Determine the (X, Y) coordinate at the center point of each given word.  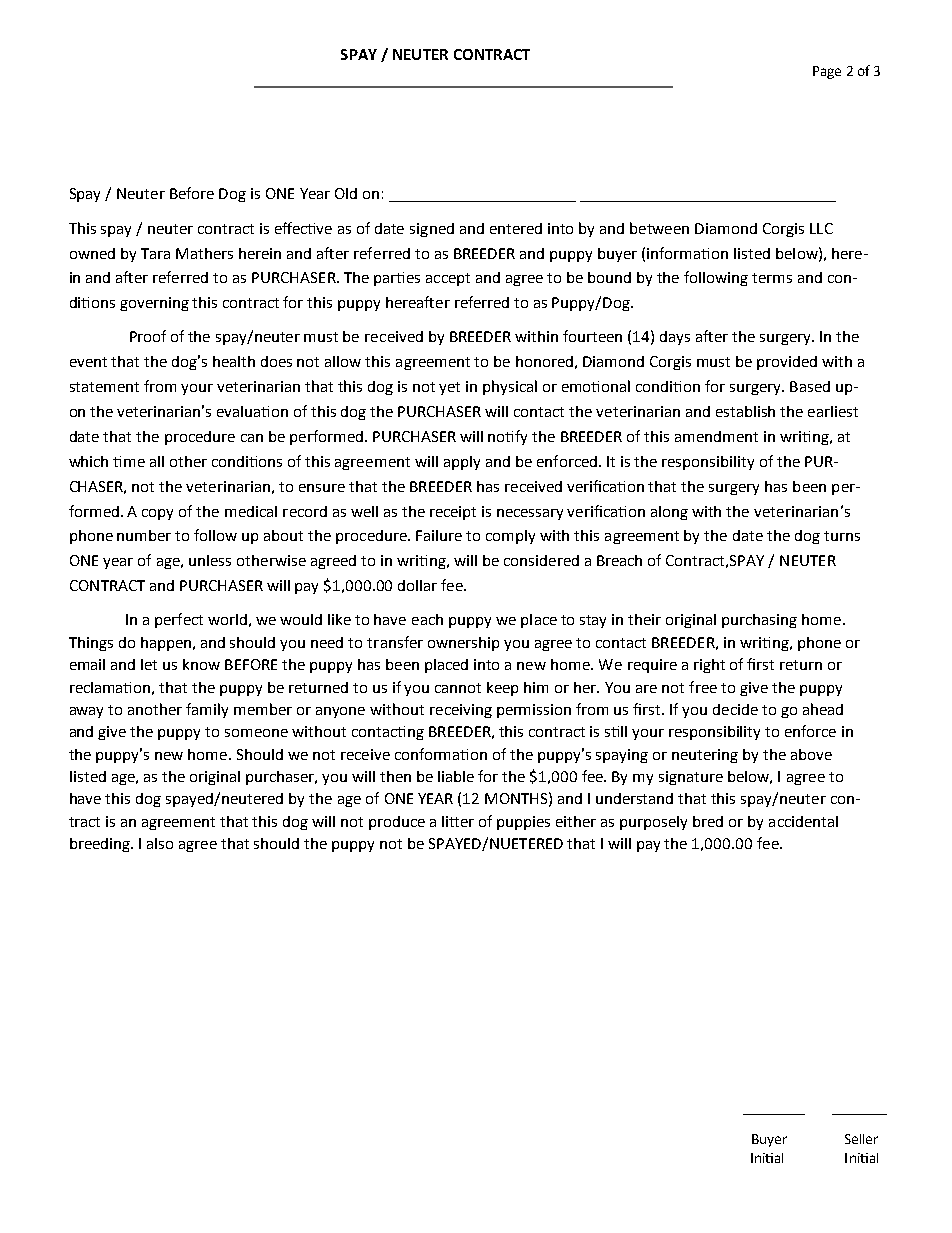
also (160, 843)
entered (516, 228)
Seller (861, 1139)
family (207, 710)
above (811, 754)
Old (346, 193)
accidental (803, 821)
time (129, 461)
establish (745, 411)
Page (827, 72)
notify (507, 437)
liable (456, 776)
